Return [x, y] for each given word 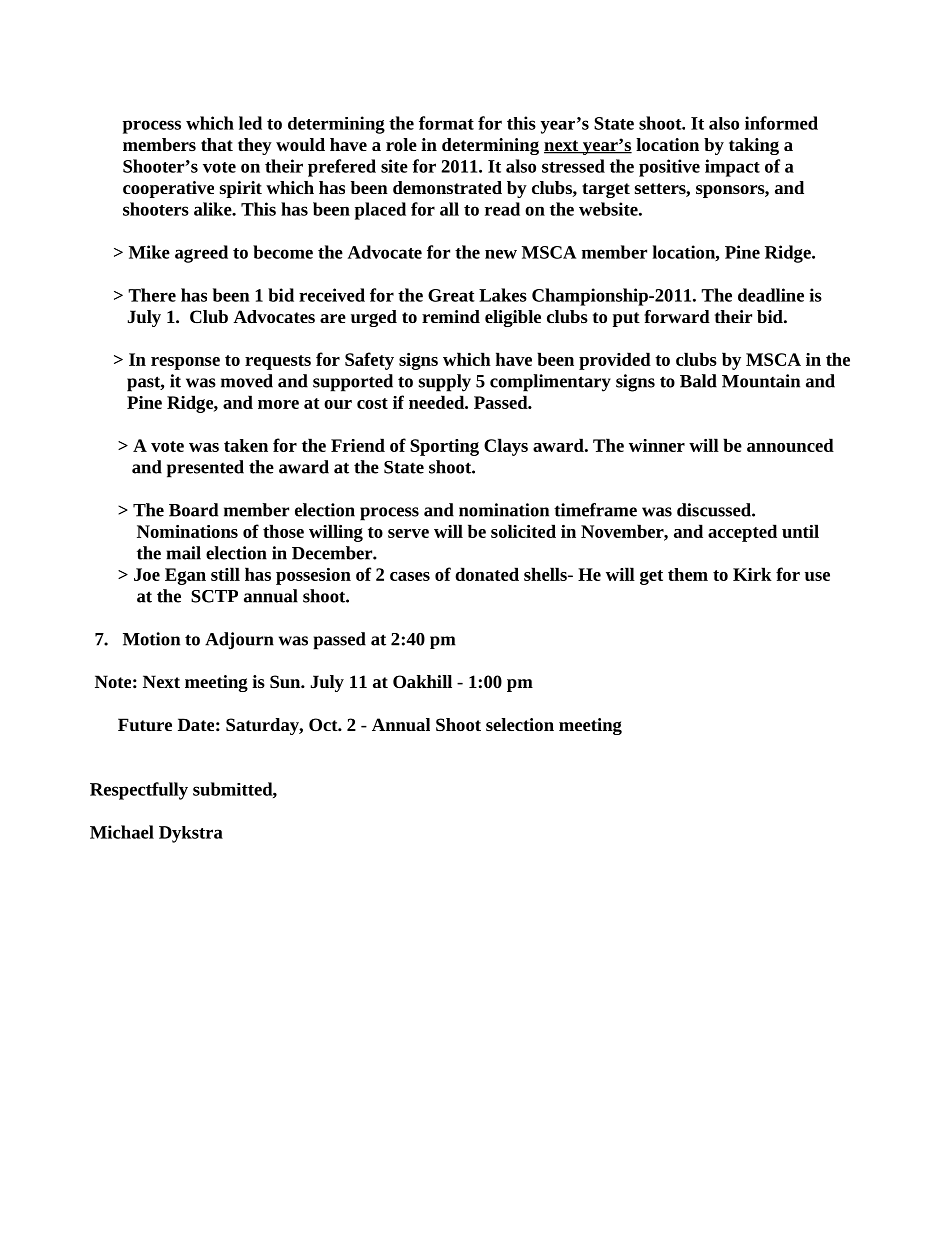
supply [445, 383]
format [446, 123]
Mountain [761, 381]
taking [754, 146]
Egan [185, 576]
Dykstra [191, 834]
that [217, 144]
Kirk [752, 574]
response [185, 363]
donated [487, 574]
